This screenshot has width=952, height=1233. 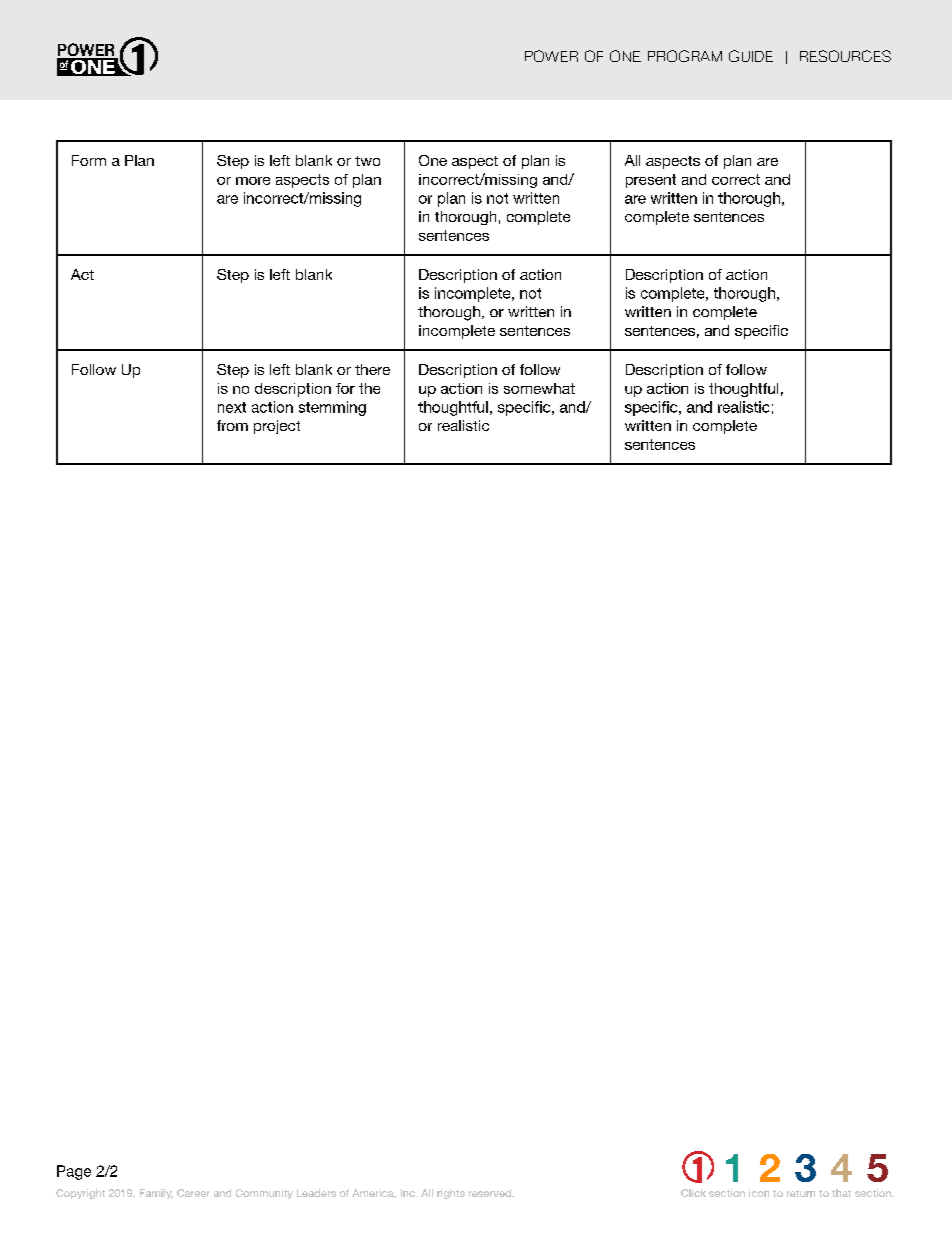 What do you see at coordinates (451, 1194) in the screenshot?
I see `rights` at bounding box center [451, 1194].
